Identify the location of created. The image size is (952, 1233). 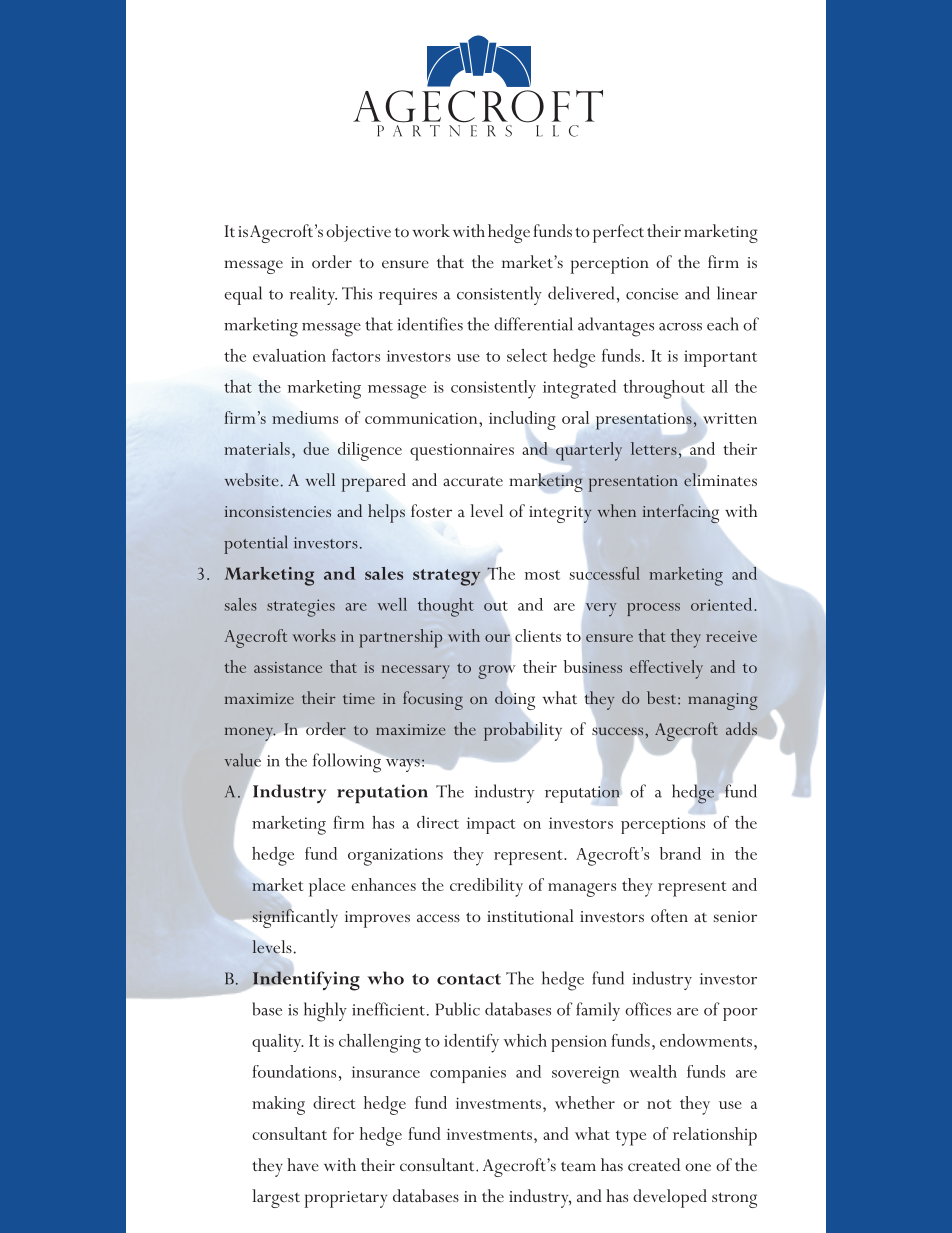
(654, 1164).
